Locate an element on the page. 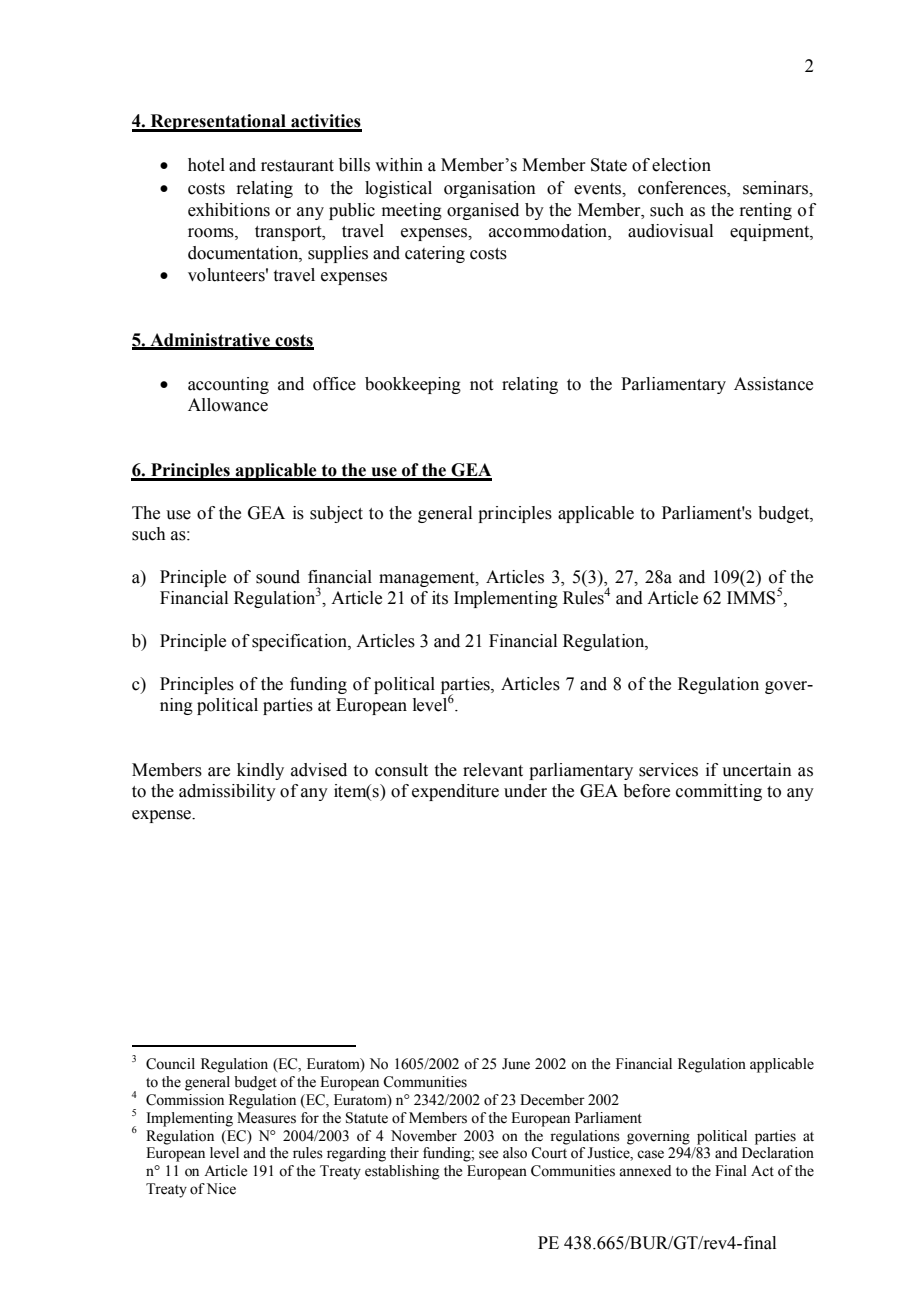 The height and width of the page is (1308, 924). admissibility is located at coordinates (227, 792).
